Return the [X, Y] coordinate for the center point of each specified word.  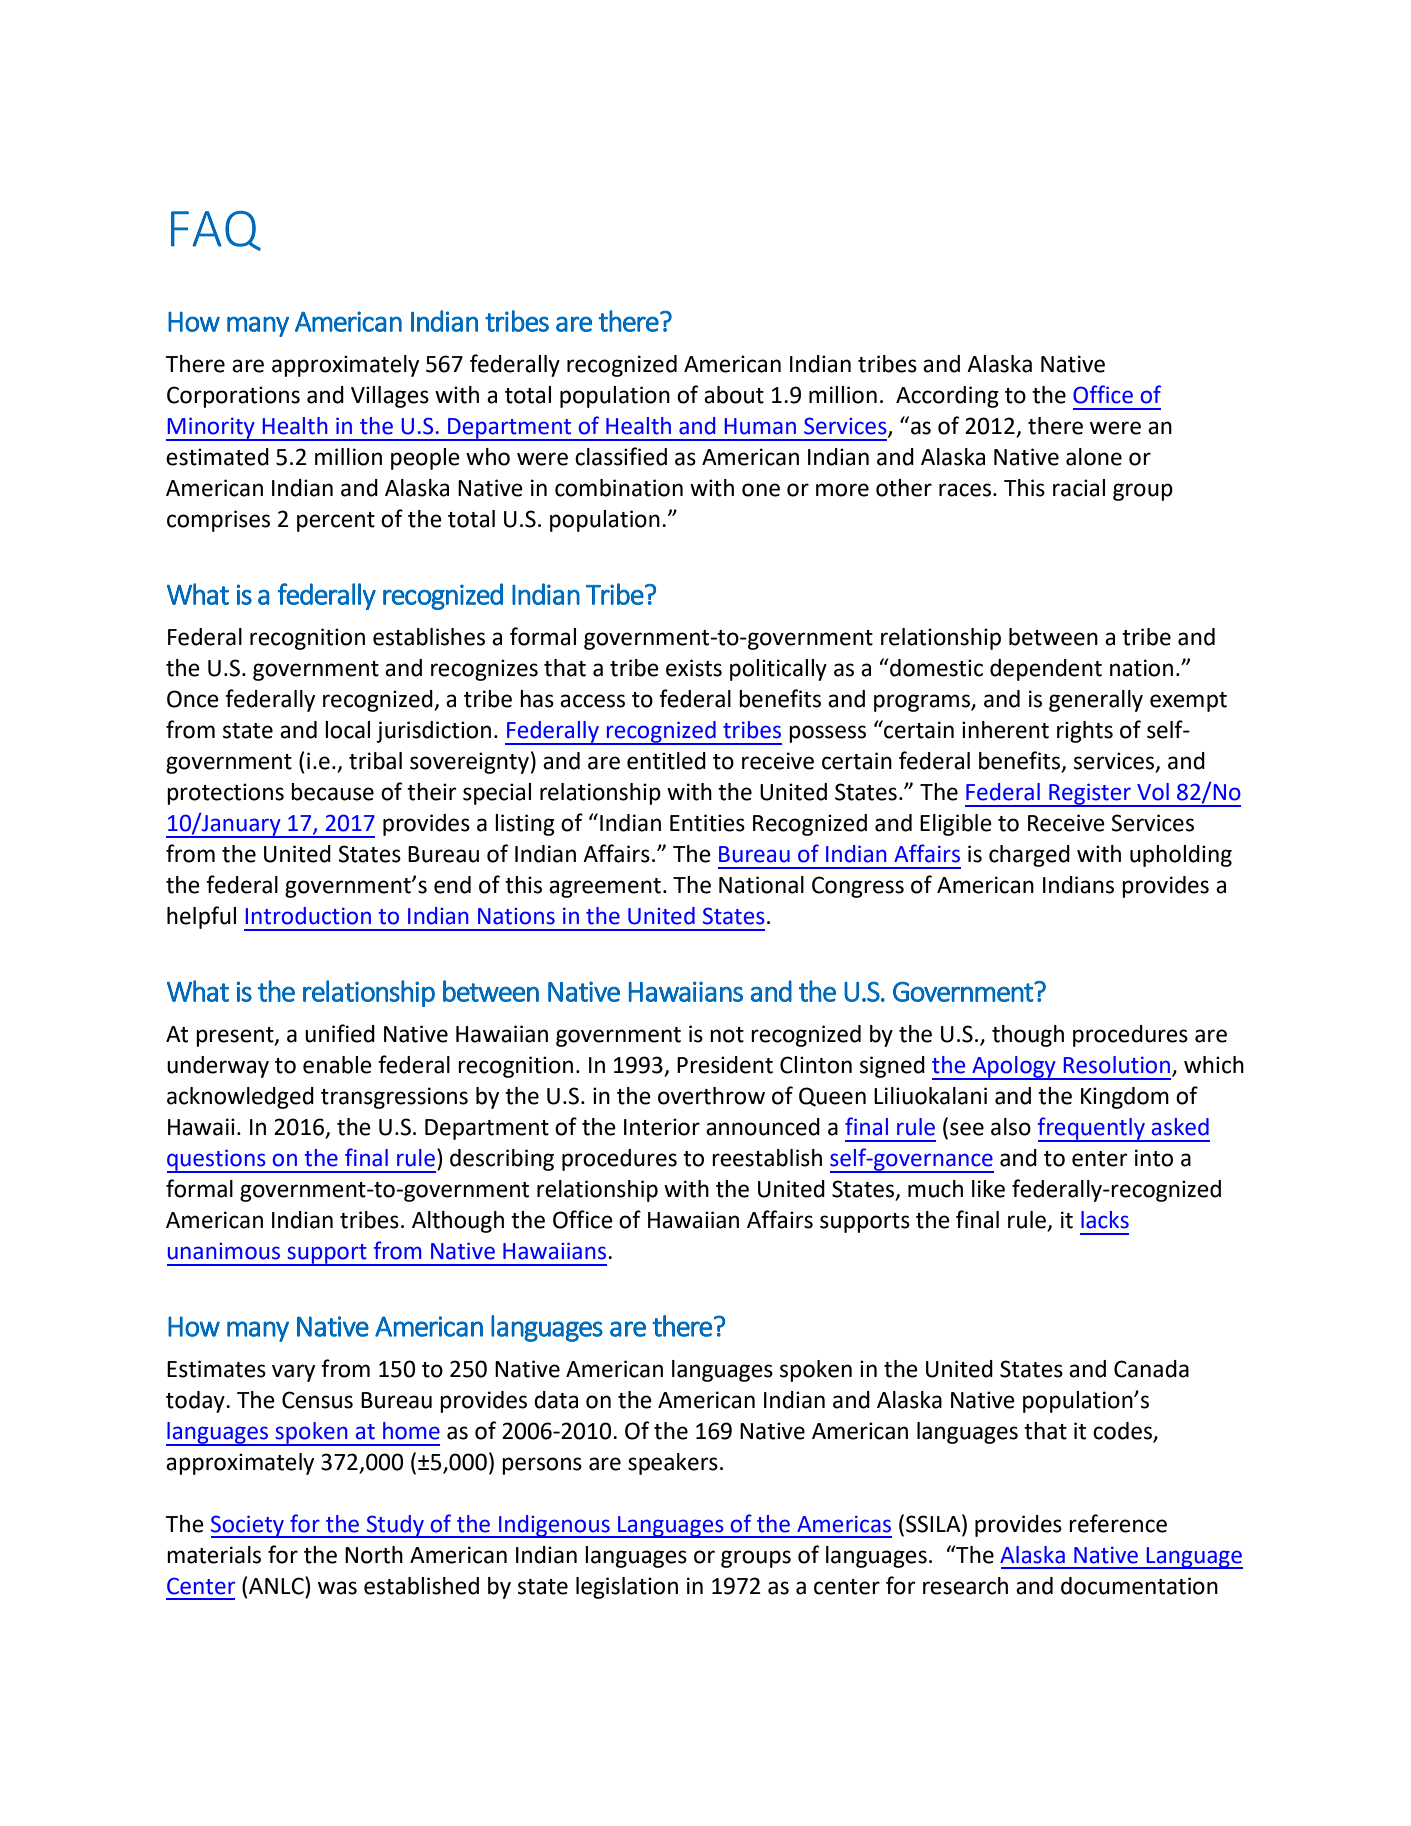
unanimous [224, 1251]
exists [694, 668]
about [734, 395]
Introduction [308, 916]
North [374, 1555]
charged [1029, 856]
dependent [1046, 670]
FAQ [216, 231]
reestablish [767, 1158]
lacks [1105, 1220]
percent [336, 522]
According [947, 397]
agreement [605, 888]
